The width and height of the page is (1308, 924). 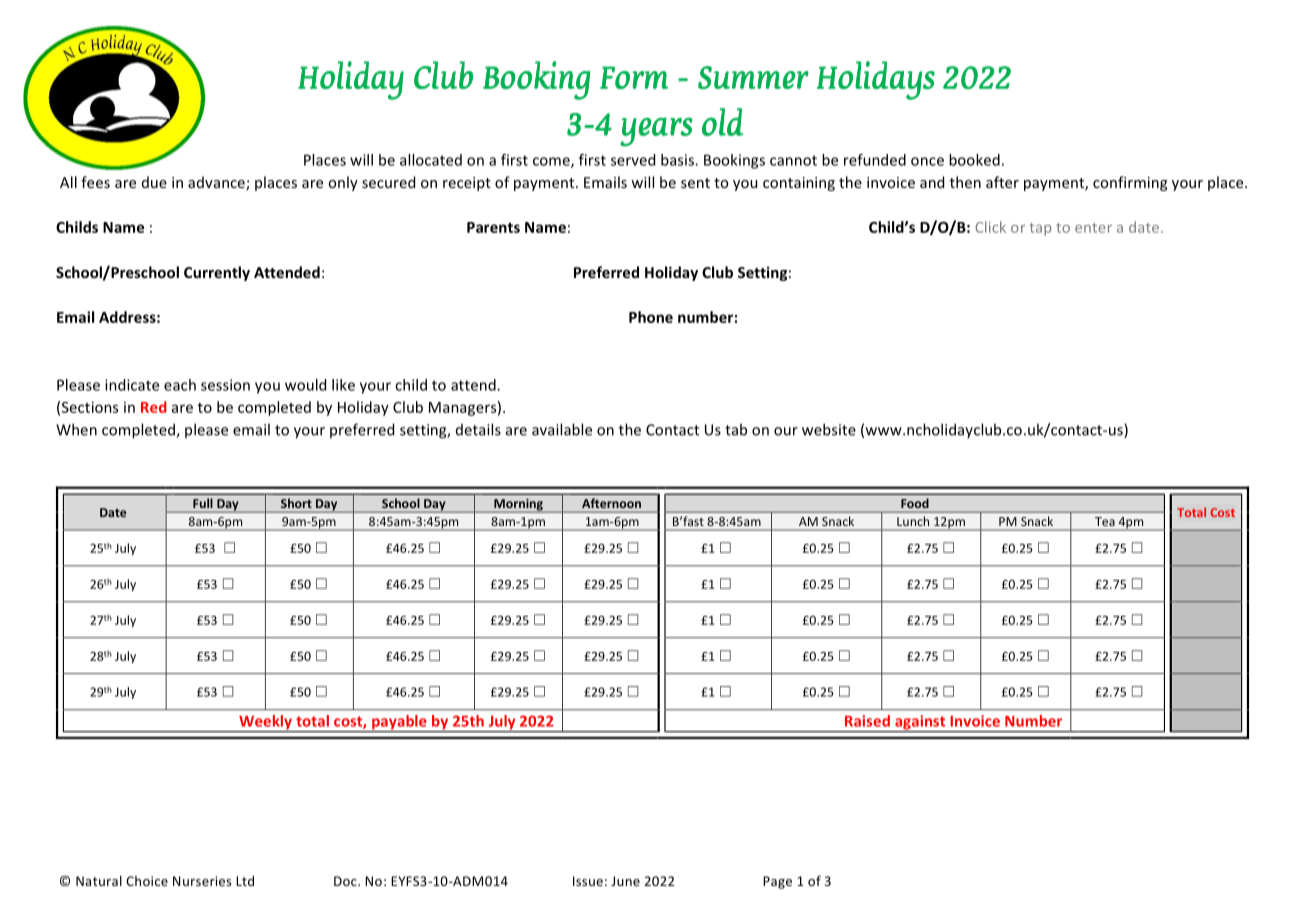 I want to click on Form, so click(x=634, y=78).
